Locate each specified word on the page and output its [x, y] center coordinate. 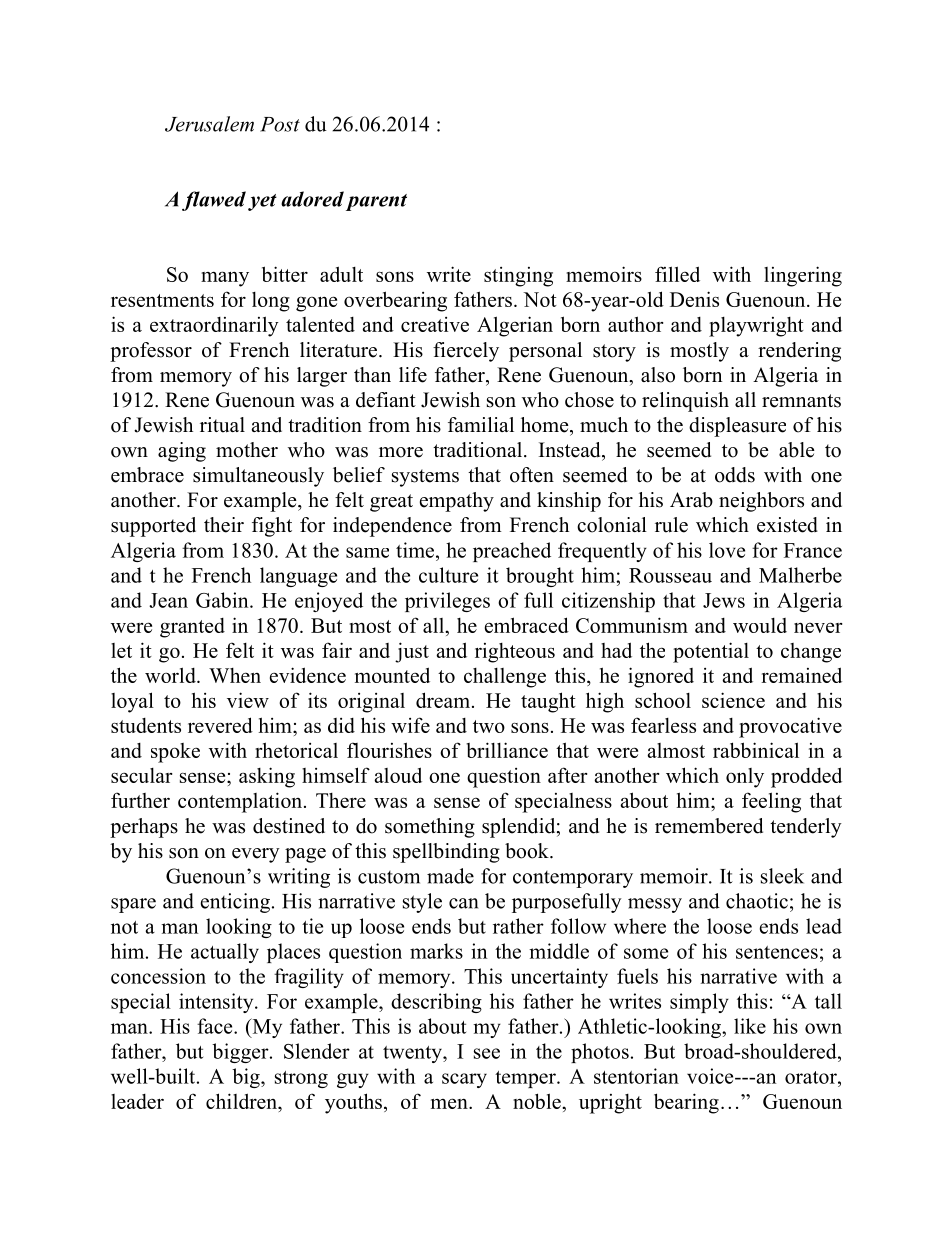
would [760, 625]
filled [677, 274]
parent [376, 202]
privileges [447, 602]
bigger [241, 1053]
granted [192, 628]
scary [464, 1080]
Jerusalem [209, 124]
